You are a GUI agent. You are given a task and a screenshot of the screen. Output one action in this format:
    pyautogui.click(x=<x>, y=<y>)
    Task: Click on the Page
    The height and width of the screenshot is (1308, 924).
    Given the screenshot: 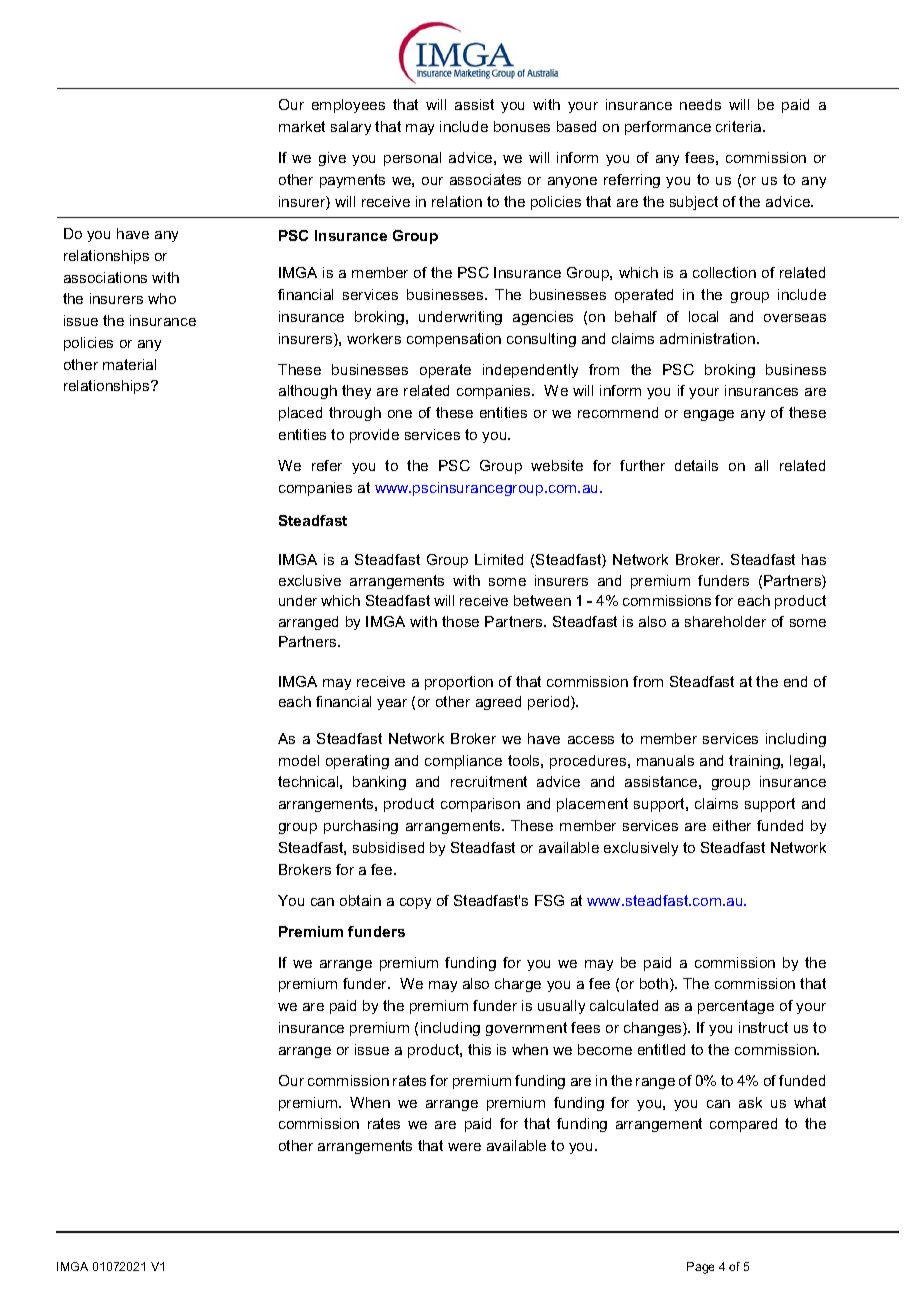 What is the action you would take?
    pyautogui.click(x=700, y=1268)
